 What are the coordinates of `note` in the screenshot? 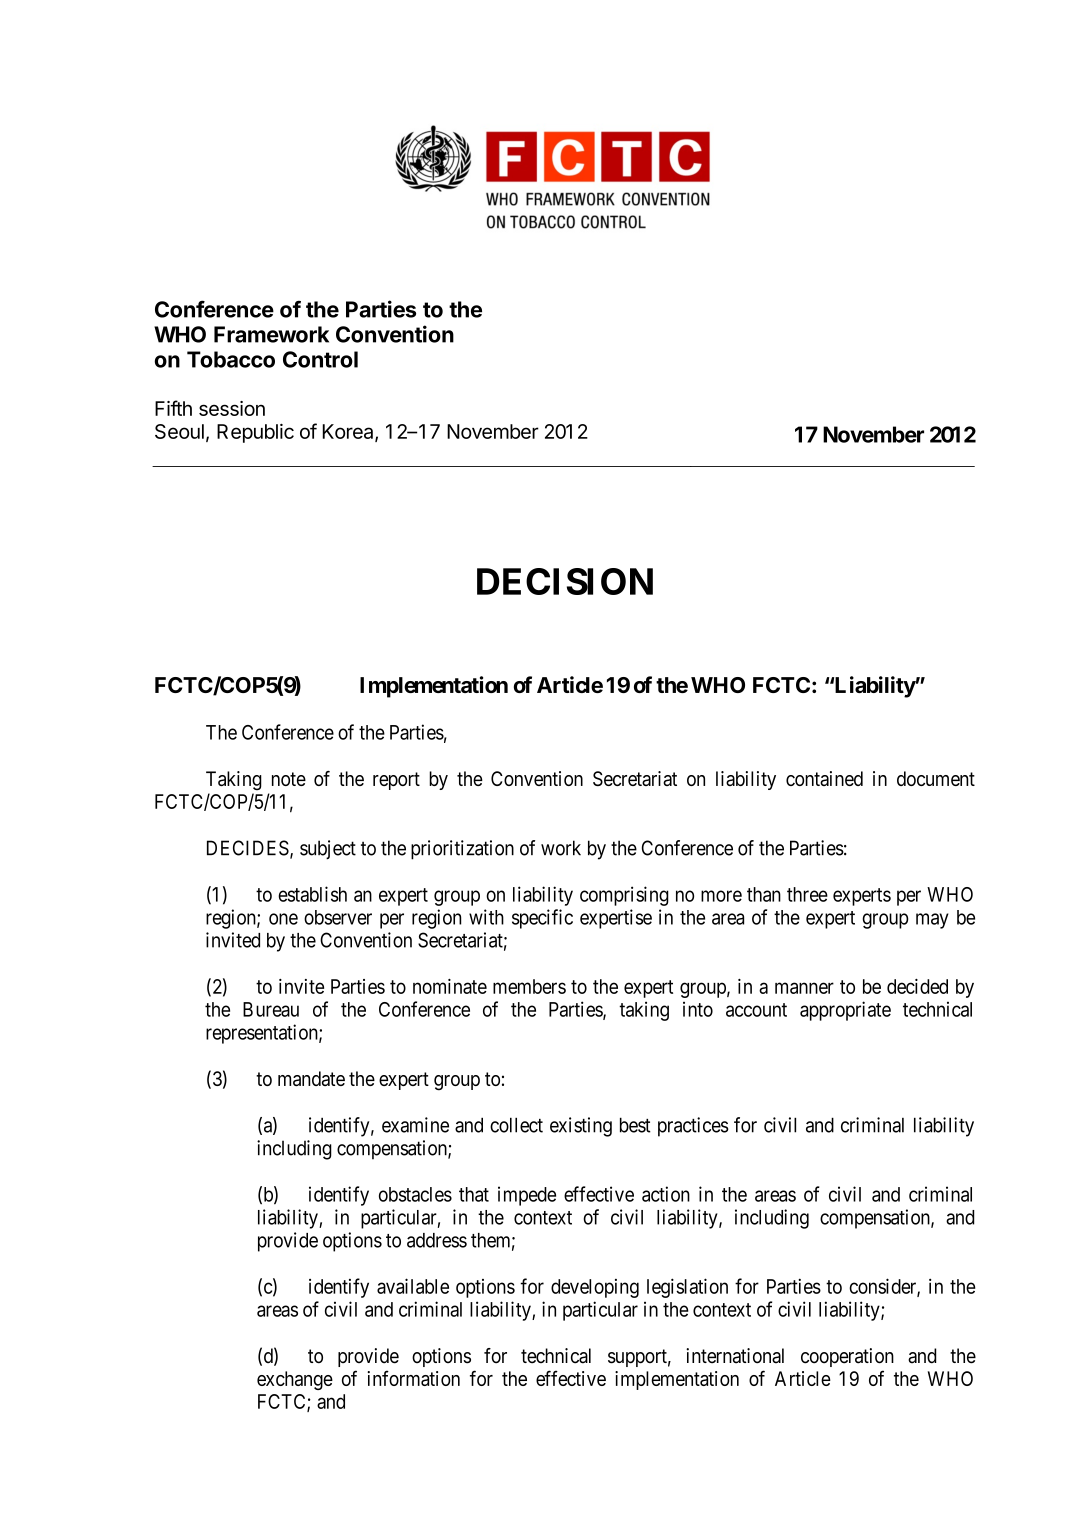 It's located at (289, 779).
